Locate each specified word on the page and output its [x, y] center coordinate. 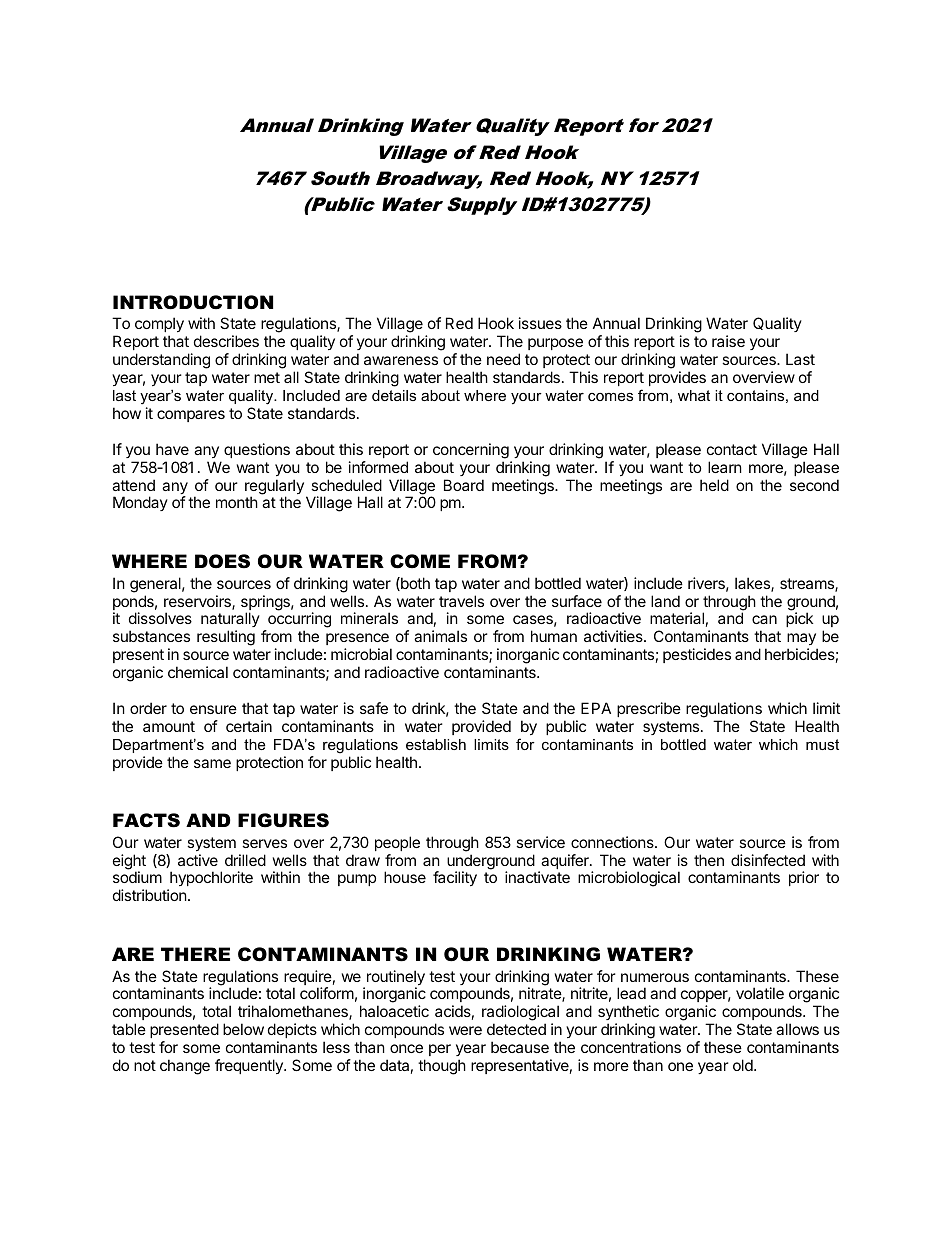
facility [455, 878]
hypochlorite [210, 880]
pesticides [697, 655]
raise [728, 341]
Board [464, 485]
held [714, 485]
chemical [198, 672]
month [237, 502]
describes [226, 341]
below [243, 1029]
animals [440, 636]
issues [540, 323]
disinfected [768, 860]
